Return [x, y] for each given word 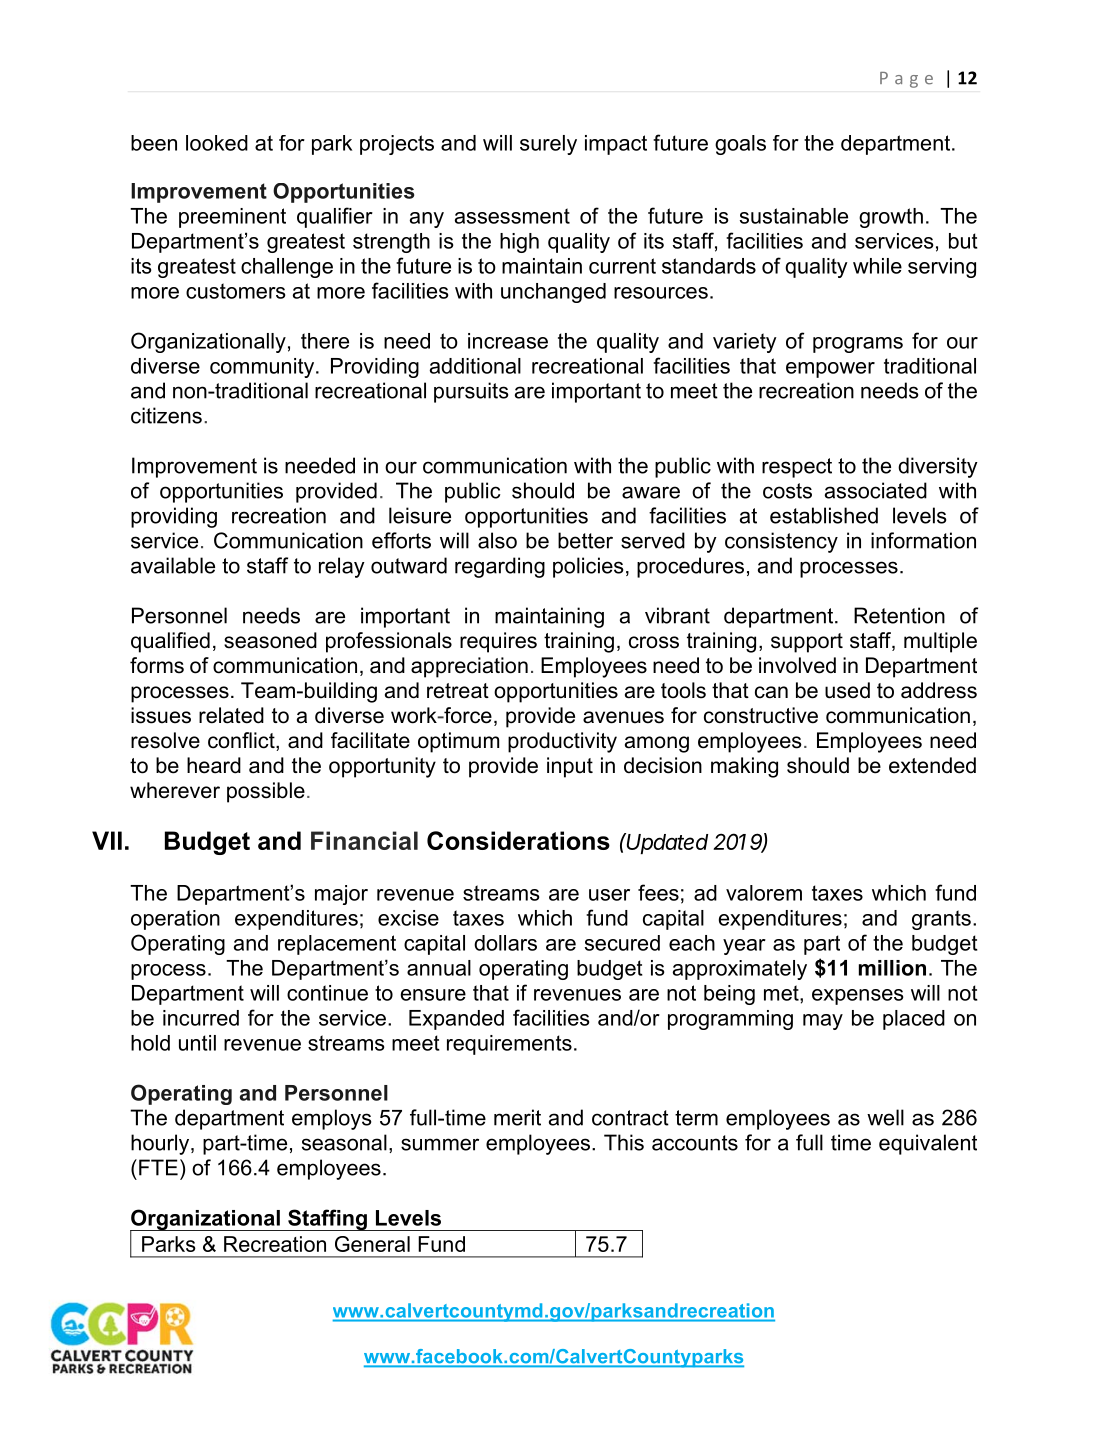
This [624, 1142]
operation [175, 920]
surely [548, 145]
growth [891, 218]
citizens [166, 415]
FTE [158, 1167]
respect [797, 468]
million [892, 968]
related [231, 715]
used [847, 690]
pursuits [471, 392]
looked [217, 143]
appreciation [469, 667]
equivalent [928, 1144]
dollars [505, 943]
